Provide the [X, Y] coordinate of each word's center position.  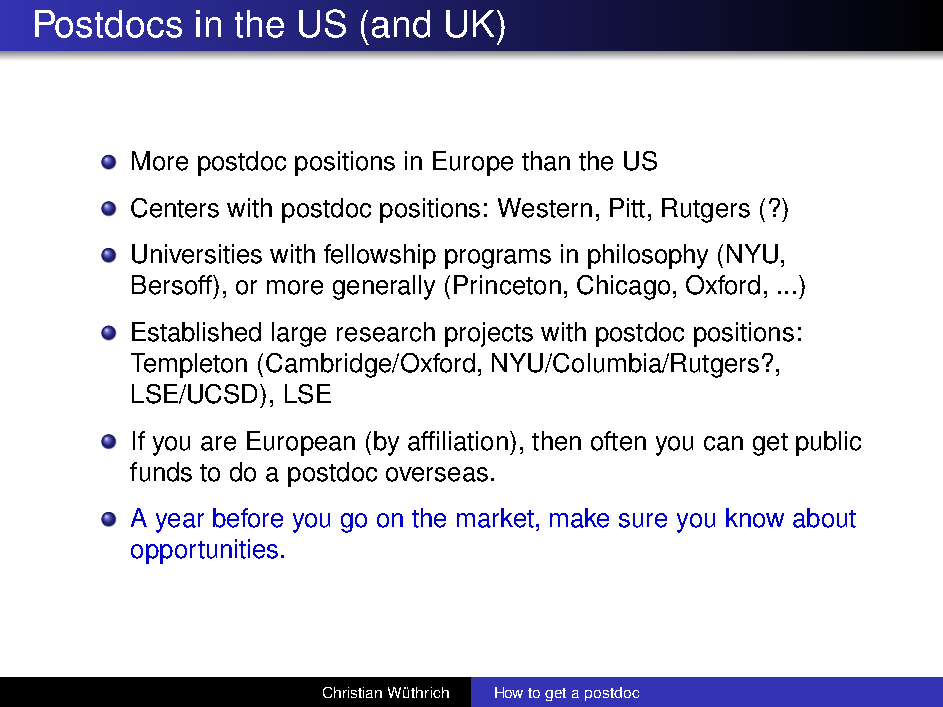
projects [489, 334]
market [495, 518]
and [401, 24]
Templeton [189, 365]
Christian [352, 692]
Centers [175, 208]
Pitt [627, 208]
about [824, 518]
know [755, 518]
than [546, 161]
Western [545, 208]
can [723, 443]
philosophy [648, 256]
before [248, 518]
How [509, 692]
